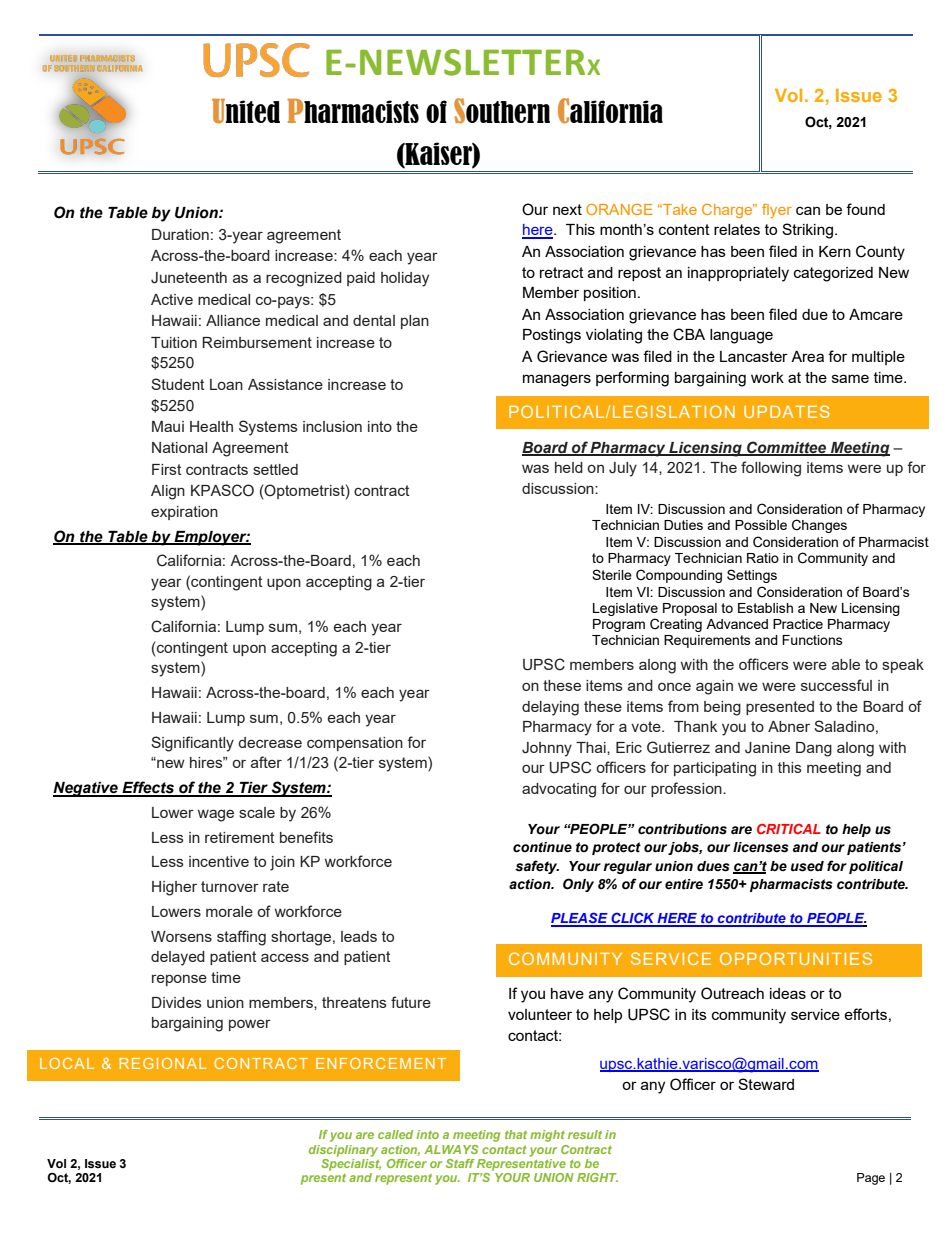  I want to click on successful, so click(836, 685).
